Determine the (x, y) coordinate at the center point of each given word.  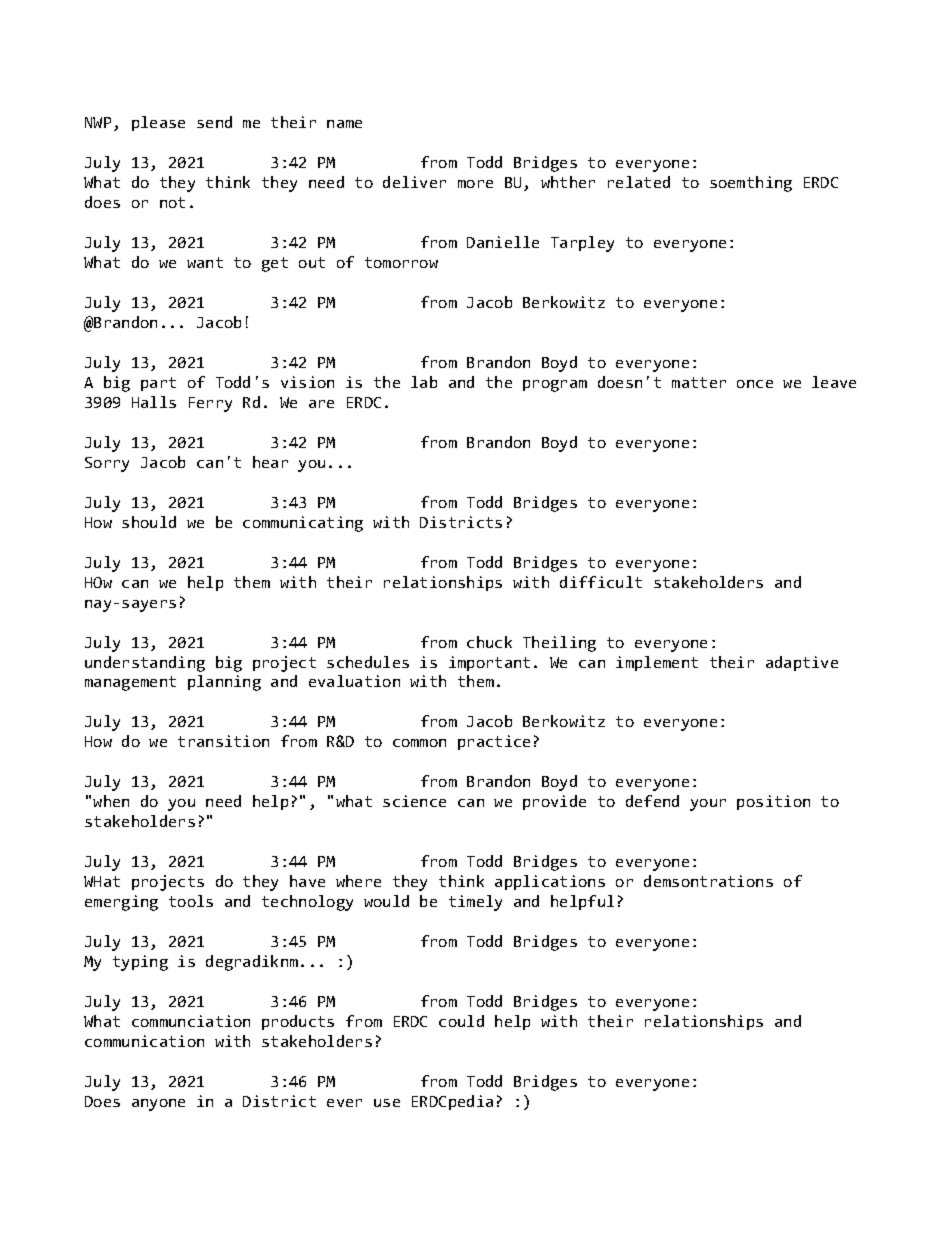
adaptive (802, 663)
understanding (145, 664)
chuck (489, 642)
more (475, 184)
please (158, 123)
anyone (158, 1105)
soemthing (751, 184)
